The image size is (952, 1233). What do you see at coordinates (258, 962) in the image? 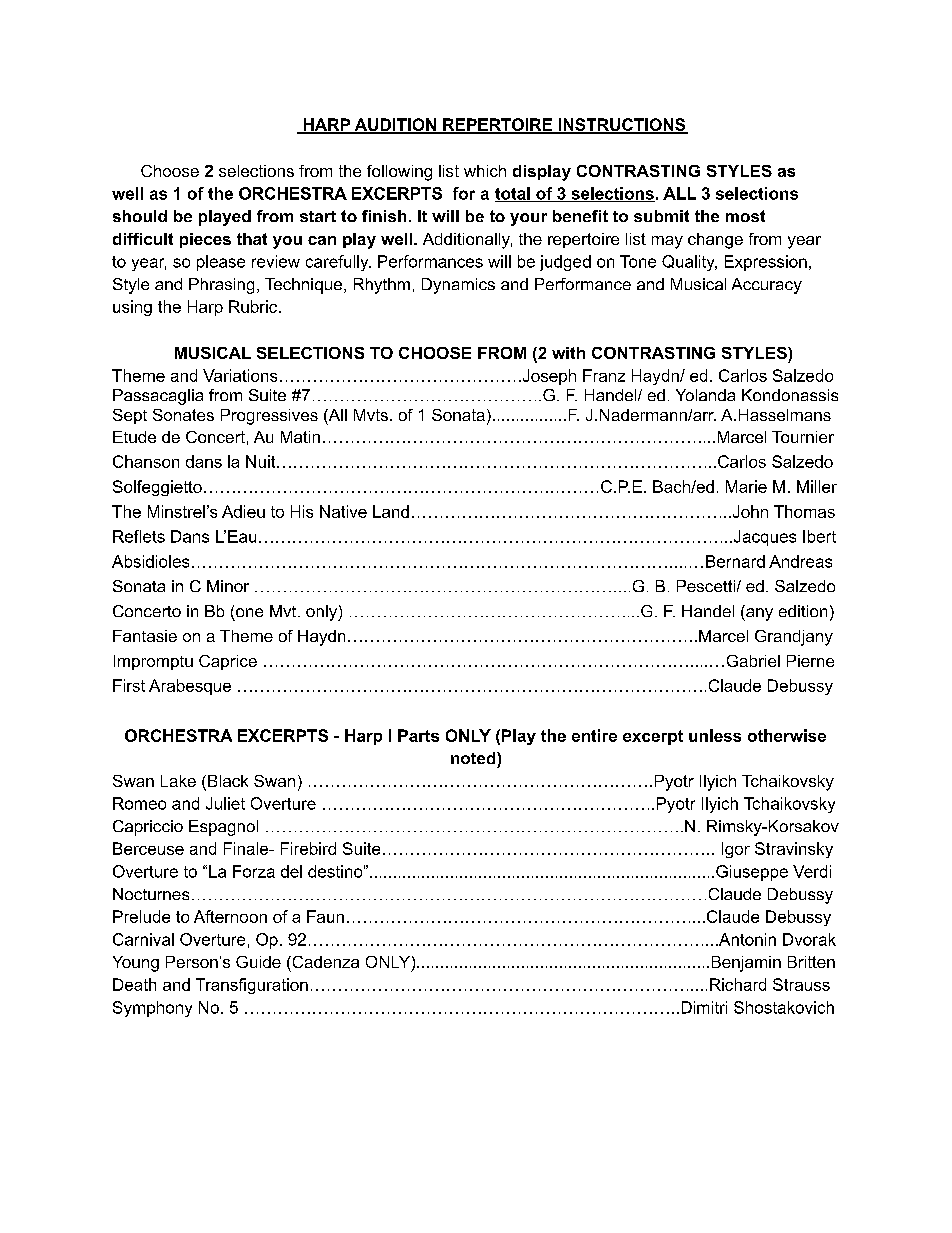
I see `Guide` at bounding box center [258, 962].
